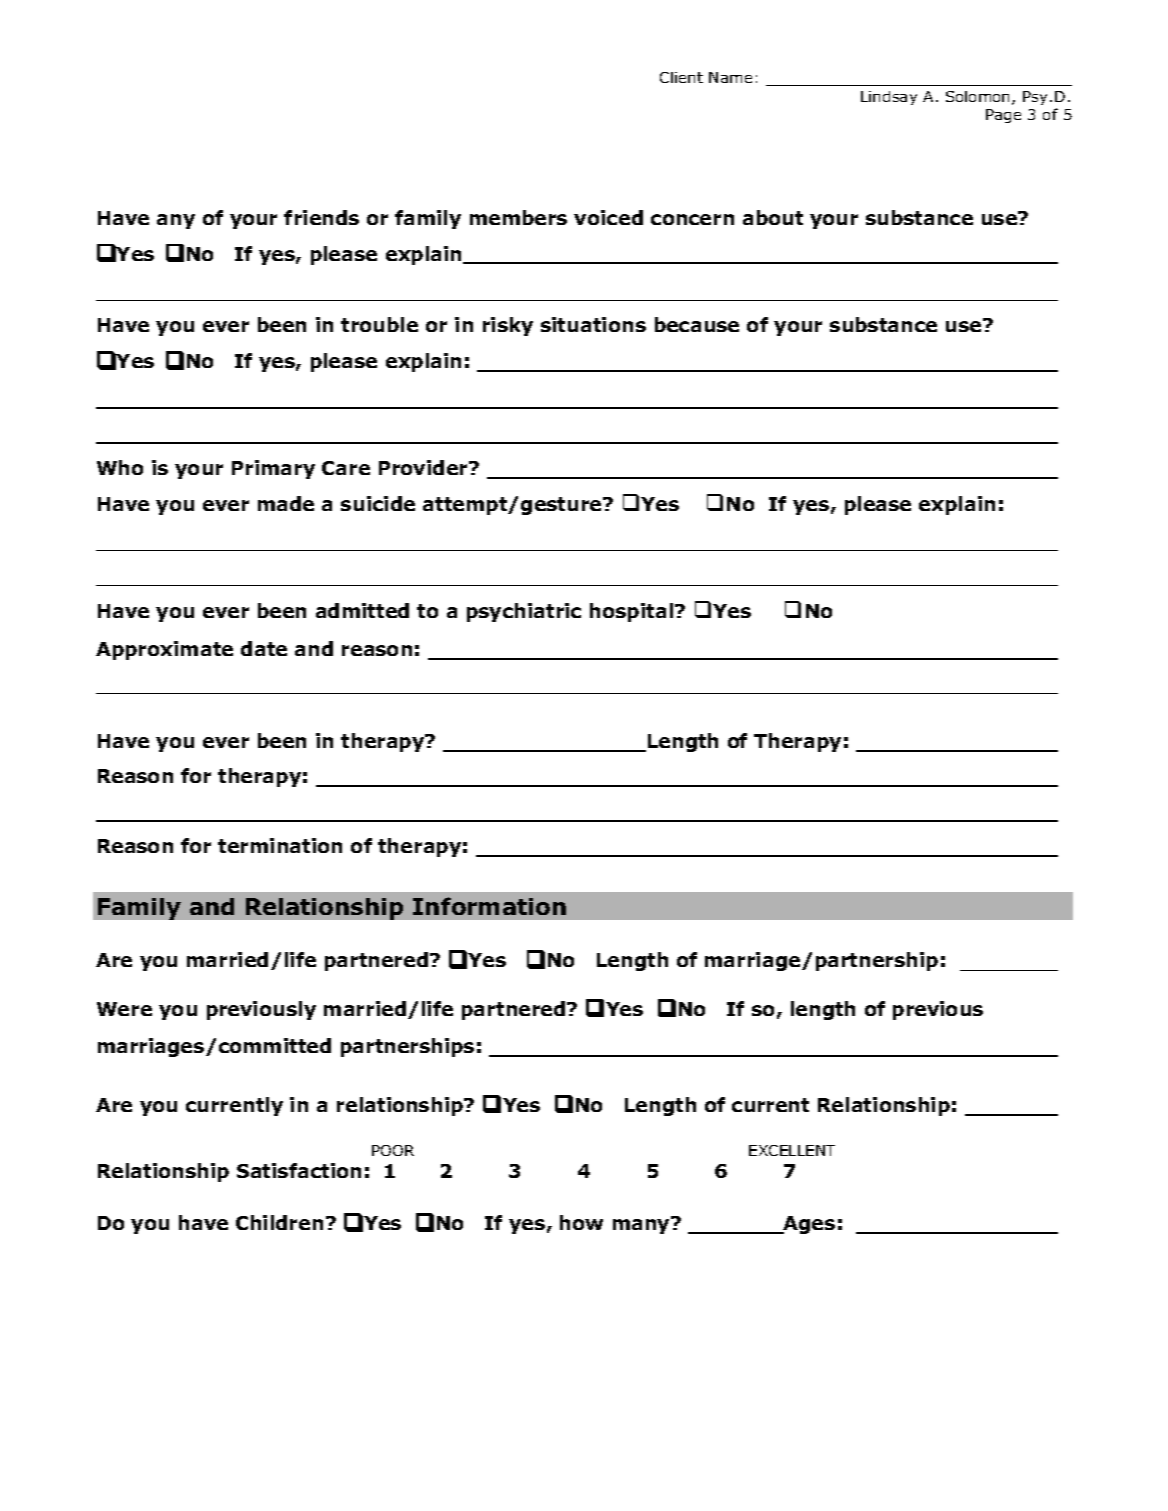 Image resolution: width=1168 pixels, height=1511 pixels. Describe the element at coordinates (124, 1009) in the screenshot. I see `Were` at that location.
